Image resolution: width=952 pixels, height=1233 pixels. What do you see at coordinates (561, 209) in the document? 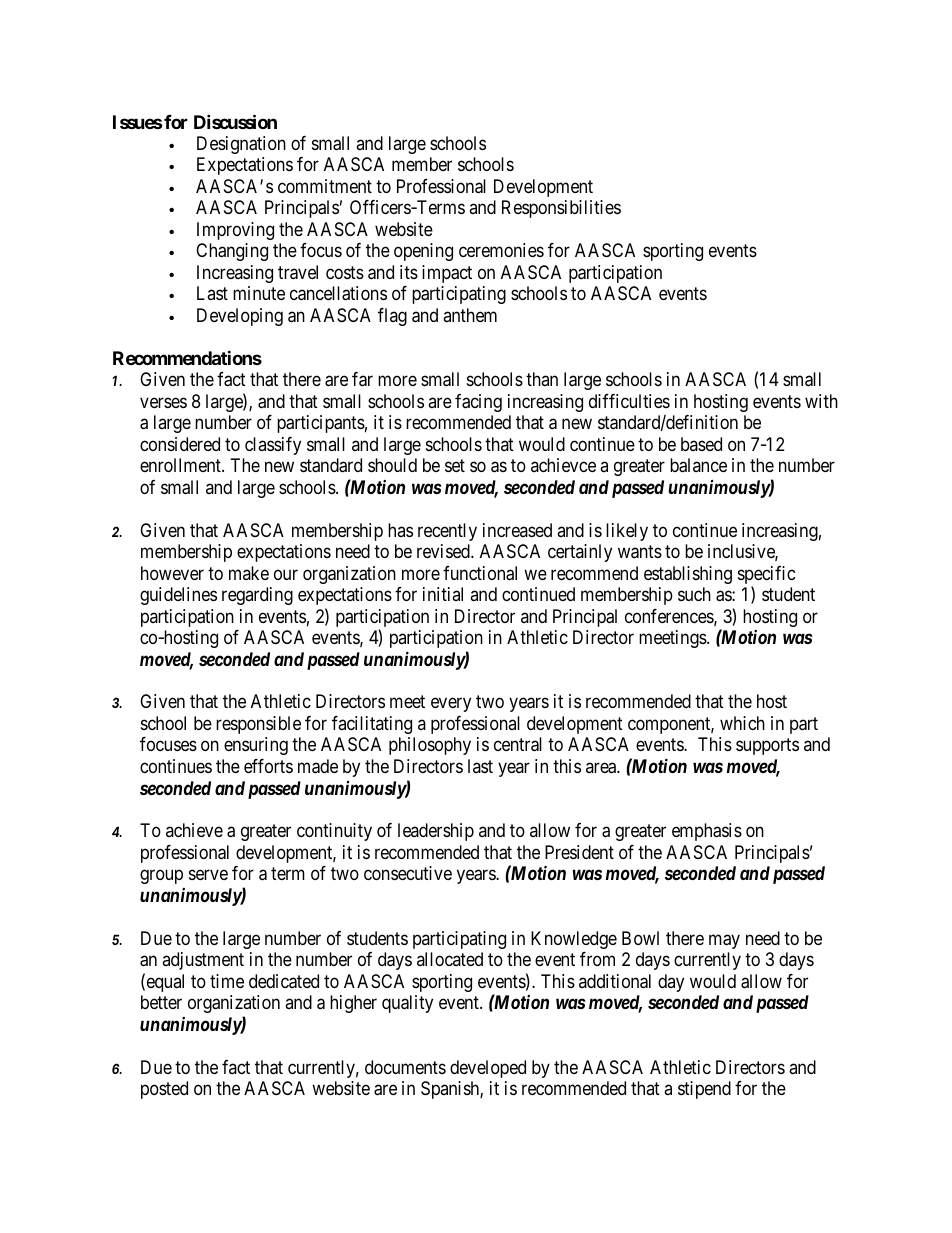
I see `Responsibilities` at bounding box center [561, 209].
